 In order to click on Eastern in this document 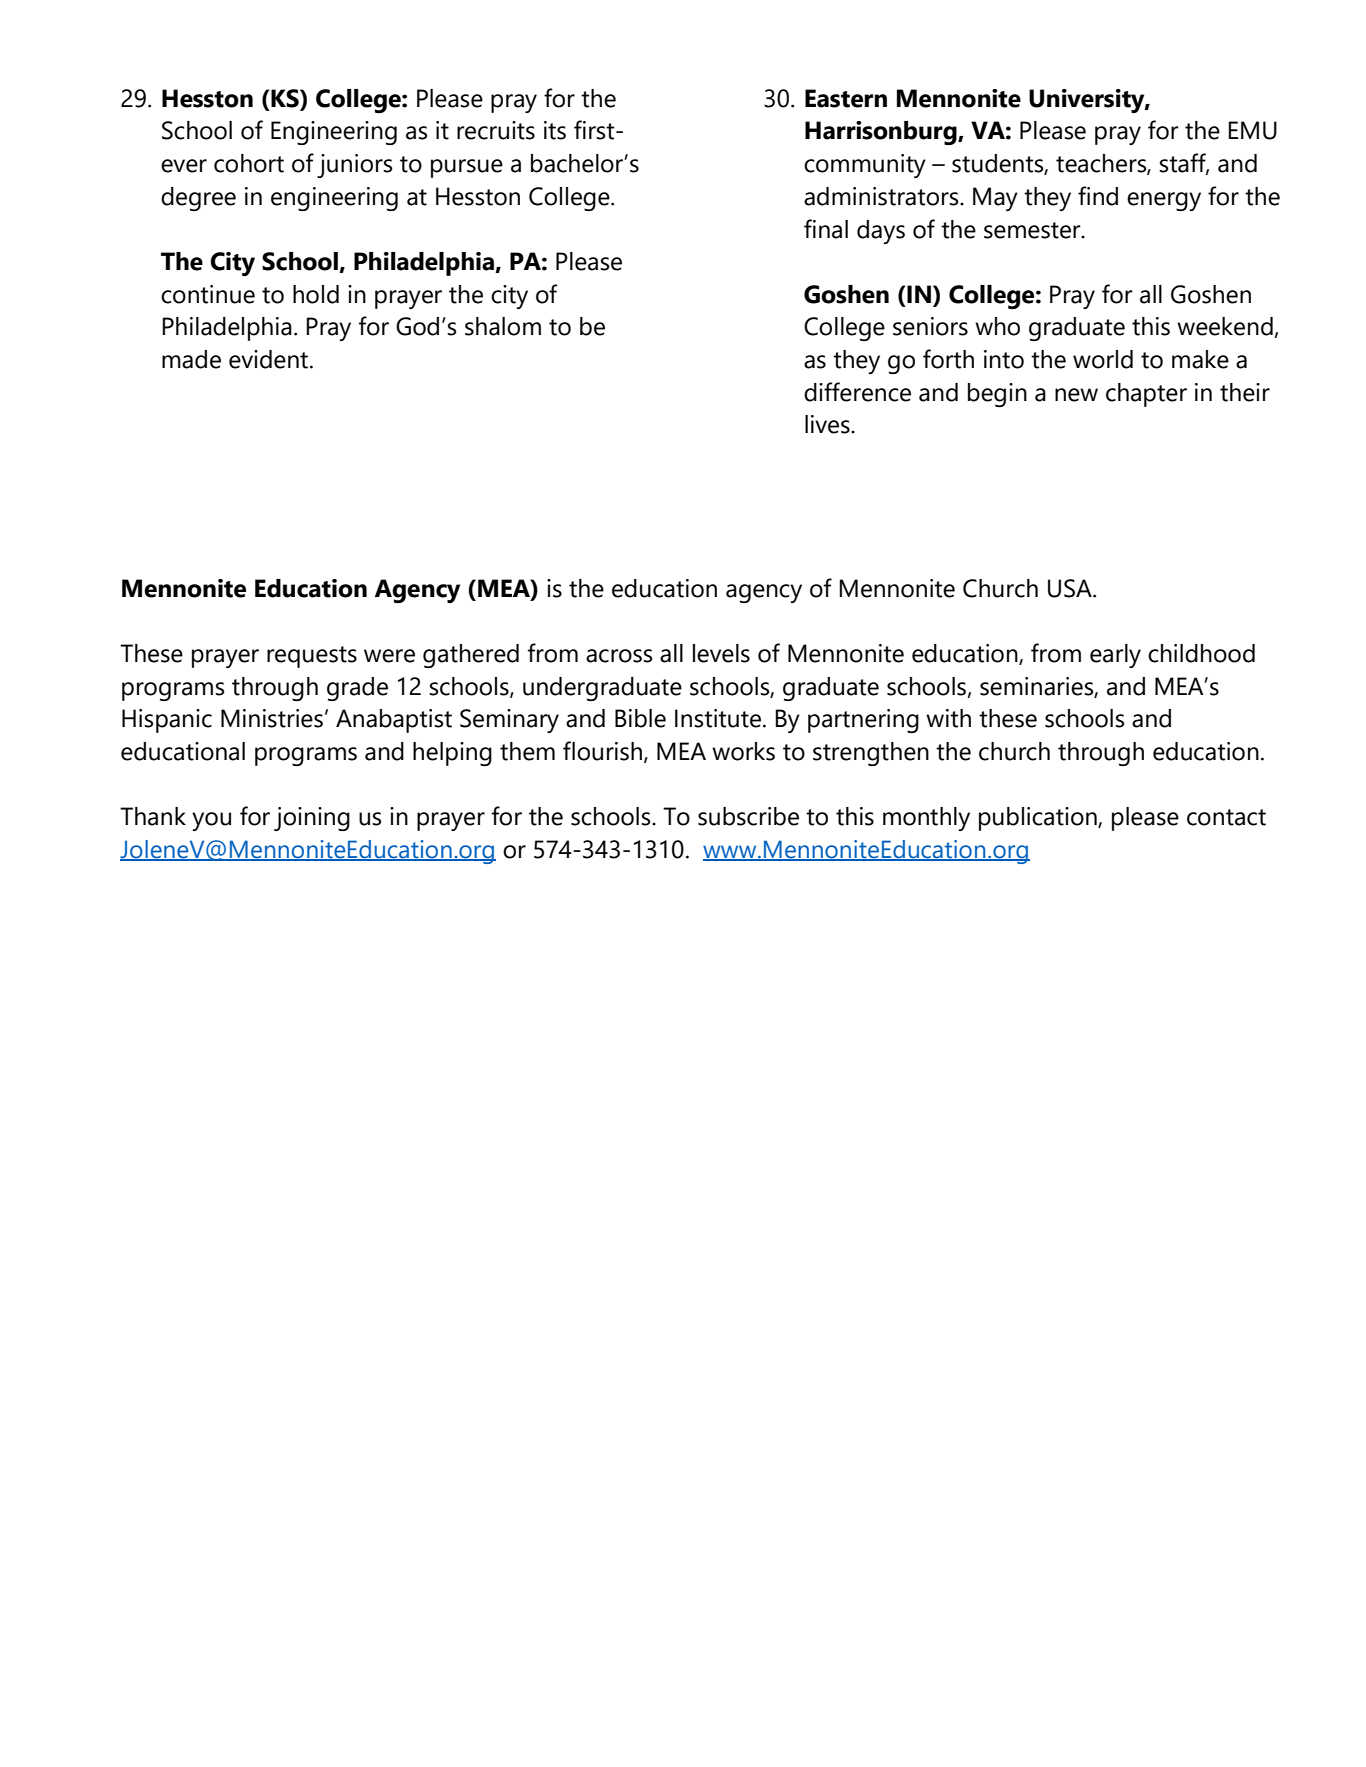, I will do `click(846, 98)`.
